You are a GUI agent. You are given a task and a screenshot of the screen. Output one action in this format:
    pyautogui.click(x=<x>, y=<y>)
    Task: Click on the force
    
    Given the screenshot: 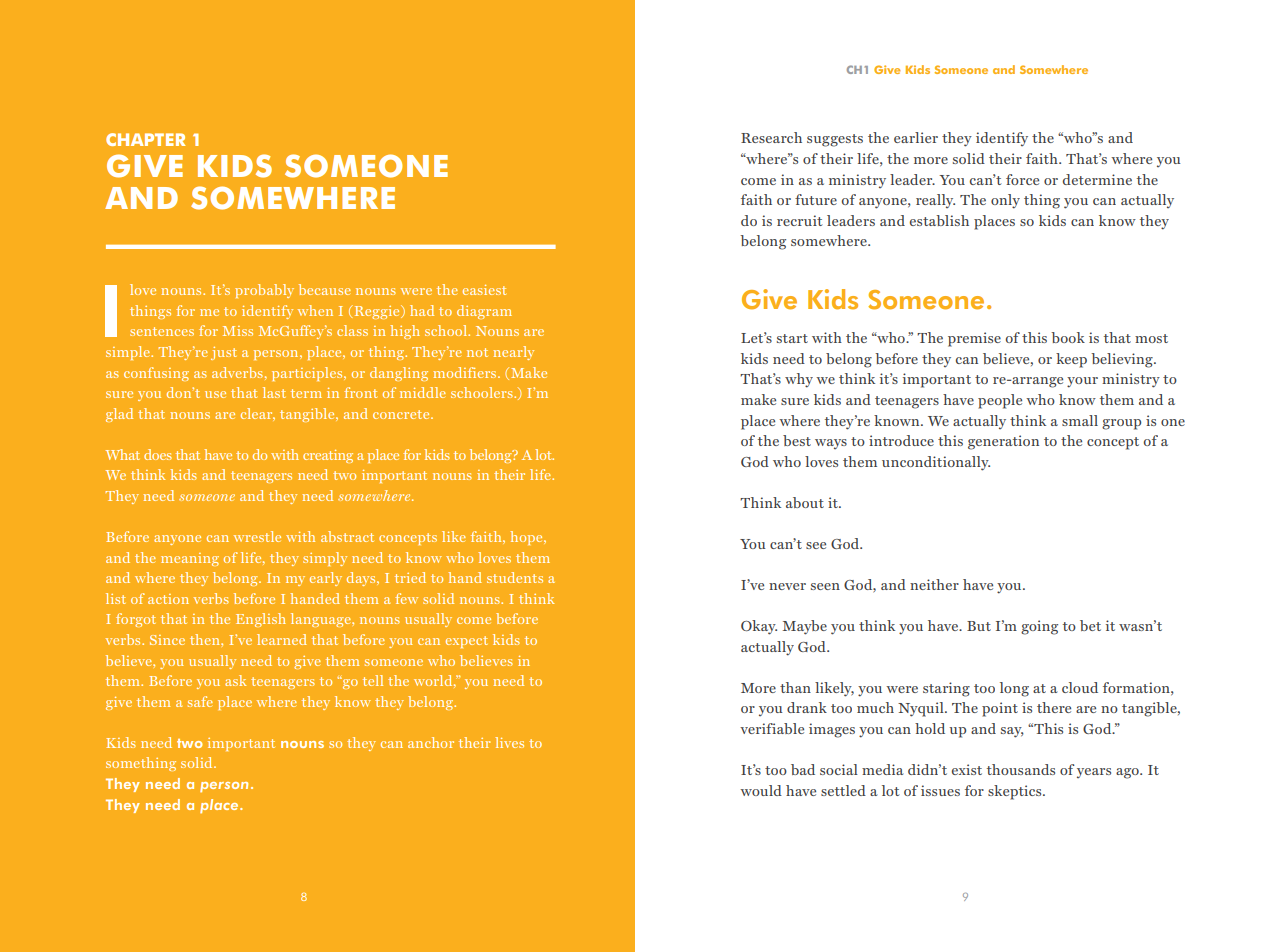 What is the action you would take?
    pyautogui.click(x=1022, y=179)
